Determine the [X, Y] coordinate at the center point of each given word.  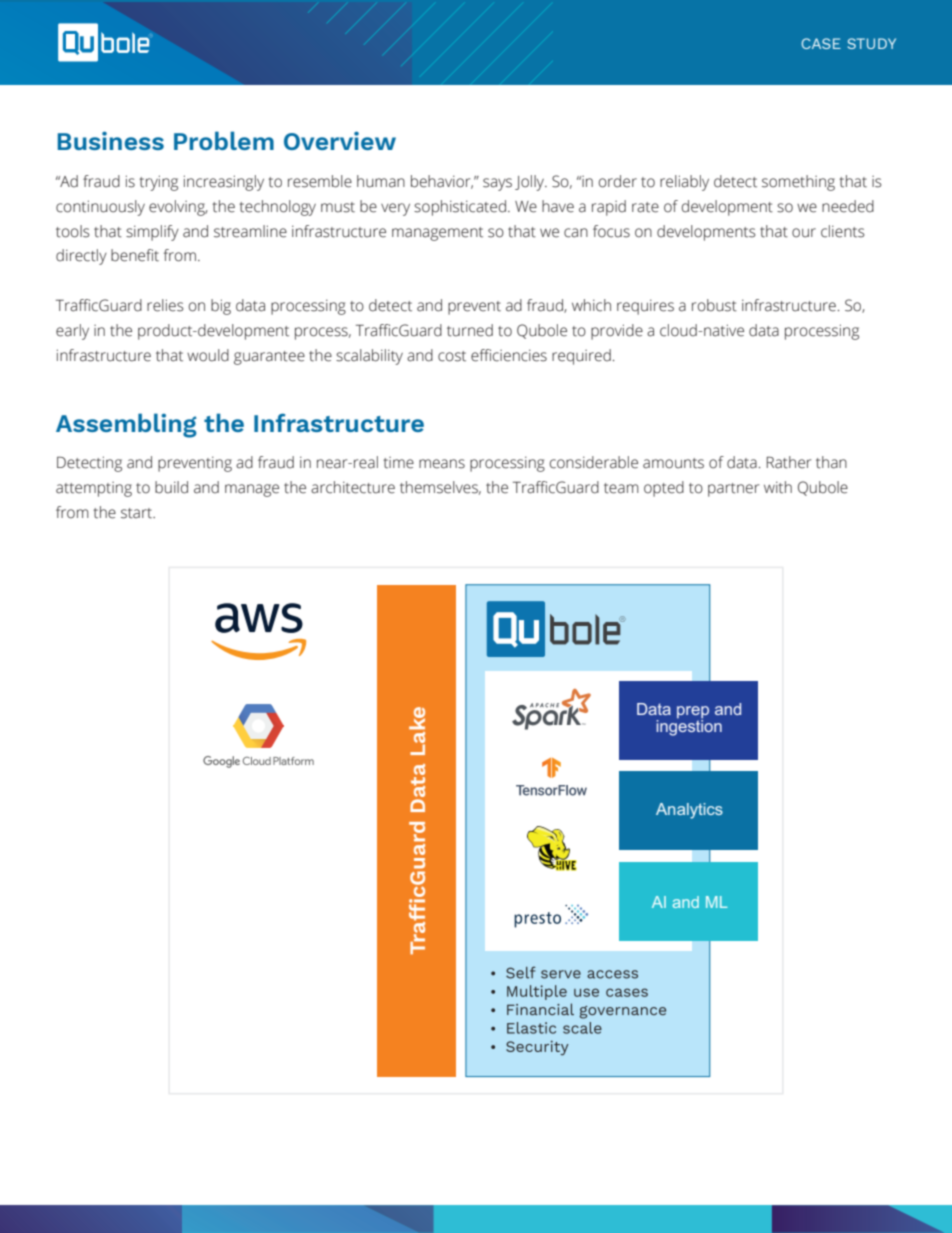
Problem [224, 140]
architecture [353, 487]
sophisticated [460, 208]
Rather [789, 462]
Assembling [126, 425]
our [804, 233]
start [138, 513]
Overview [340, 140]
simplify [152, 233]
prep [693, 713]
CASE [821, 43]
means [442, 464]
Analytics [689, 811]
